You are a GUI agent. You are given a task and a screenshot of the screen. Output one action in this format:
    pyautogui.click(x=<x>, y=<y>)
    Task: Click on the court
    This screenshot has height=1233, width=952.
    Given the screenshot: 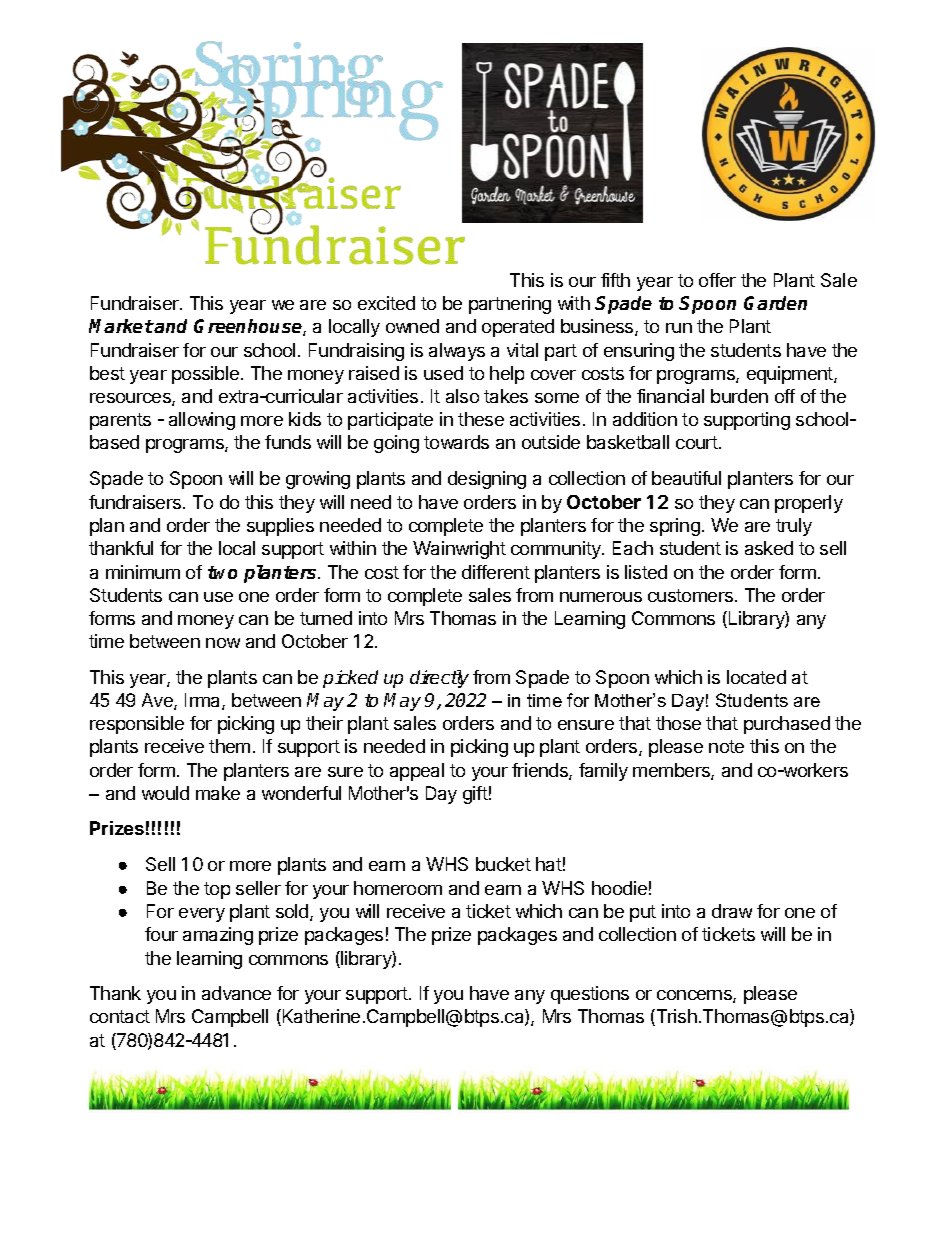 What is the action you would take?
    pyautogui.click(x=697, y=442)
